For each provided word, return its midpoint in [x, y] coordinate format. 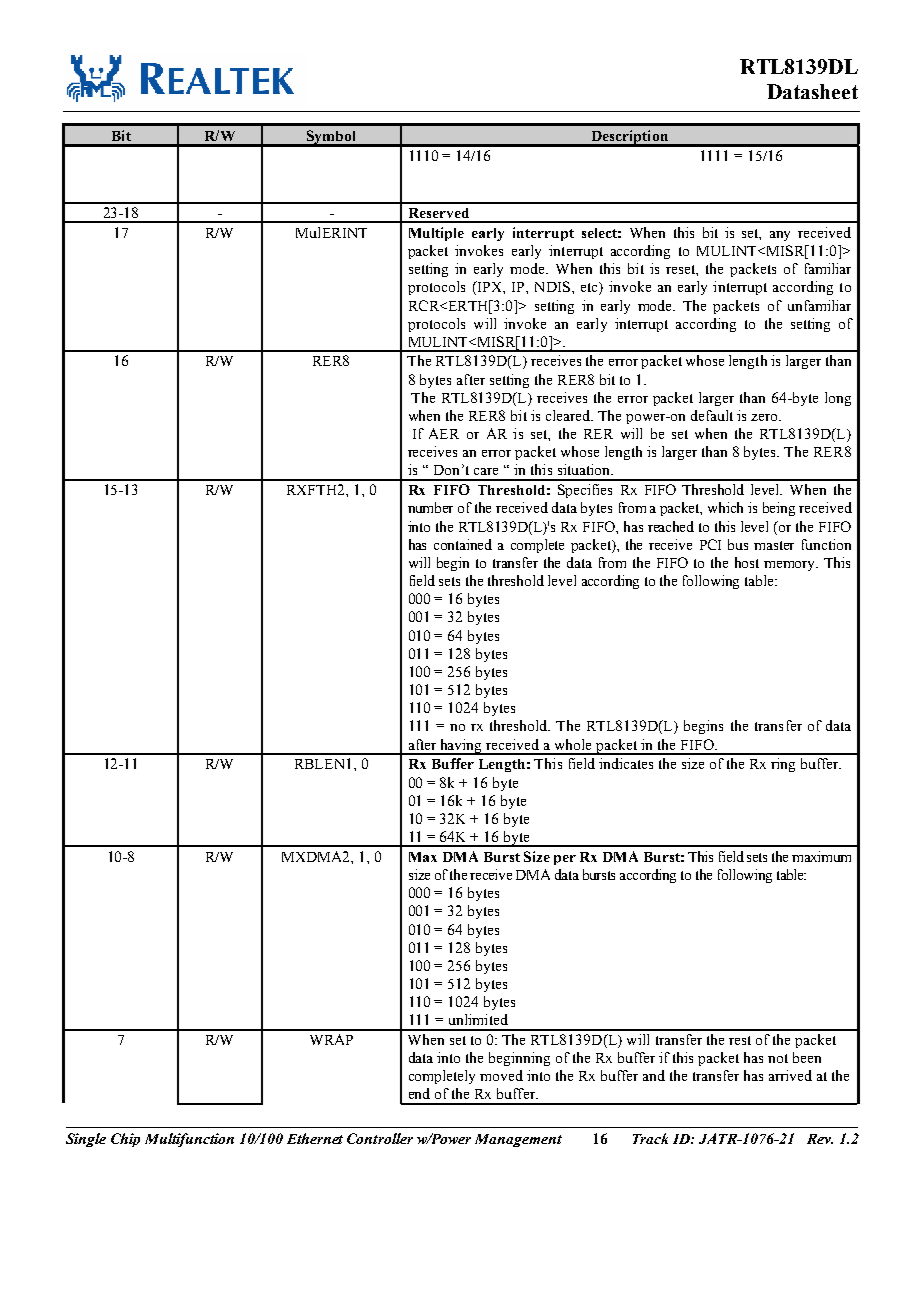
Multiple [436, 234]
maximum [821, 856]
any [780, 236]
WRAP [331, 1039]
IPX [489, 288]
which [725, 507]
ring [783, 765]
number [430, 507]
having [461, 747]
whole [573, 744]
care [486, 471]
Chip [125, 1140]
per [565, 860]
